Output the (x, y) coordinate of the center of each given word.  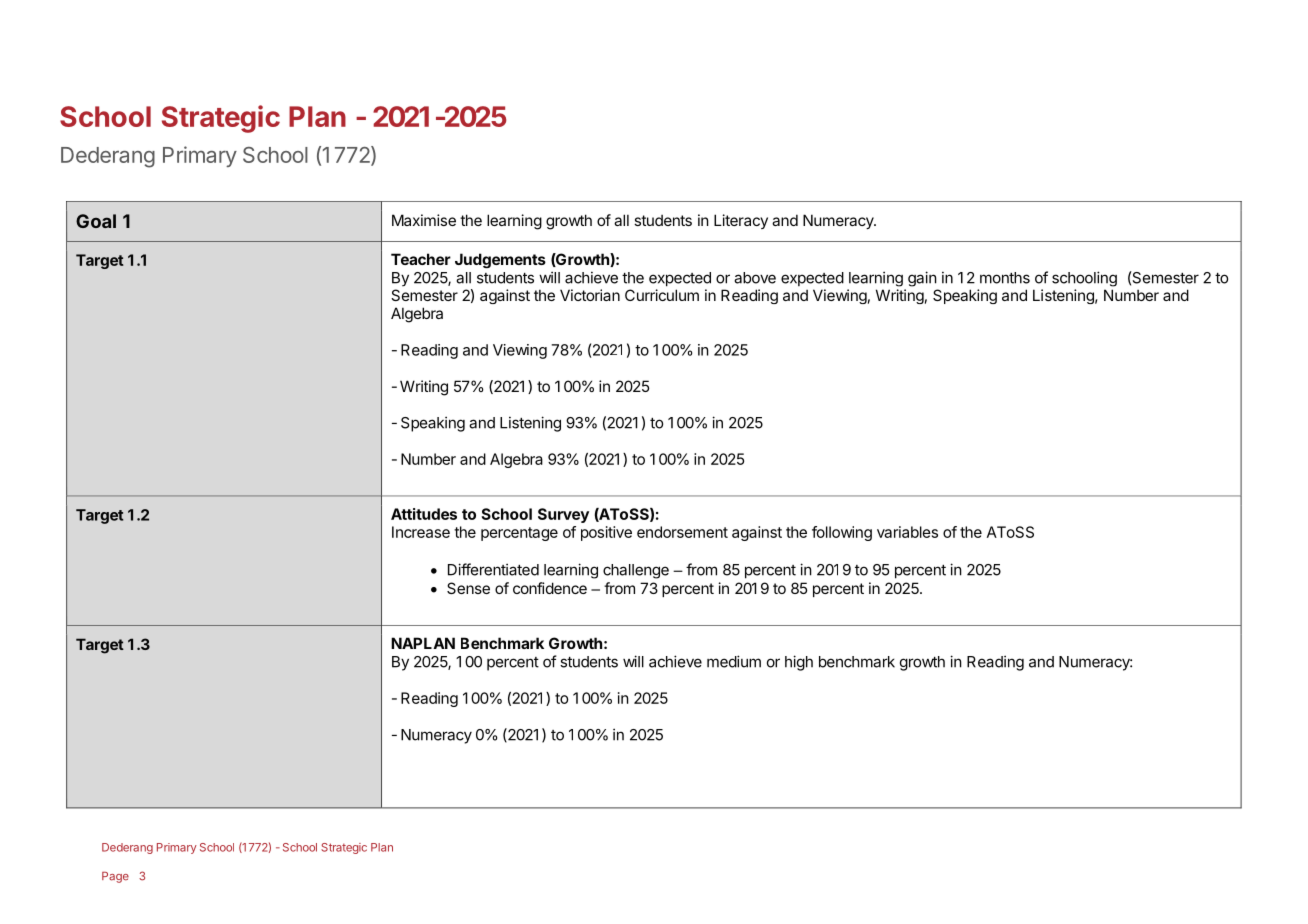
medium (734, 661)
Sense (468, 588)
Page (115, 877)
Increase (421, 532)
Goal (96, 221)
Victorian (590, 295)
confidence (550, 588)
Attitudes (424, 514)
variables (907, 532)
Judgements (500, 260)
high (799, 663)
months (1005, 278)
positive (606, 533)
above (755, 278)
